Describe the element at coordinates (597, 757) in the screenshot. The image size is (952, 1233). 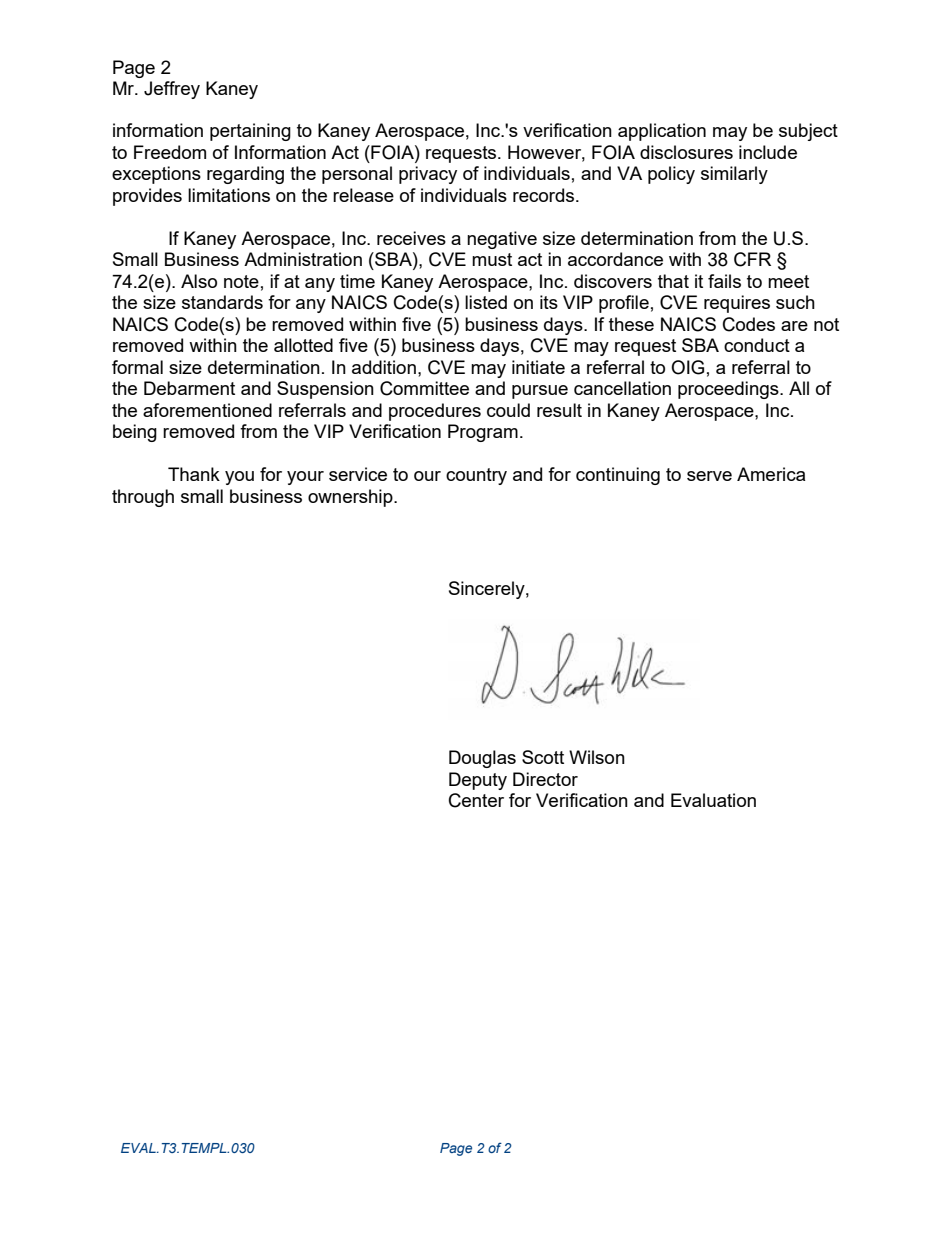
I see `Wilson` at that location.
